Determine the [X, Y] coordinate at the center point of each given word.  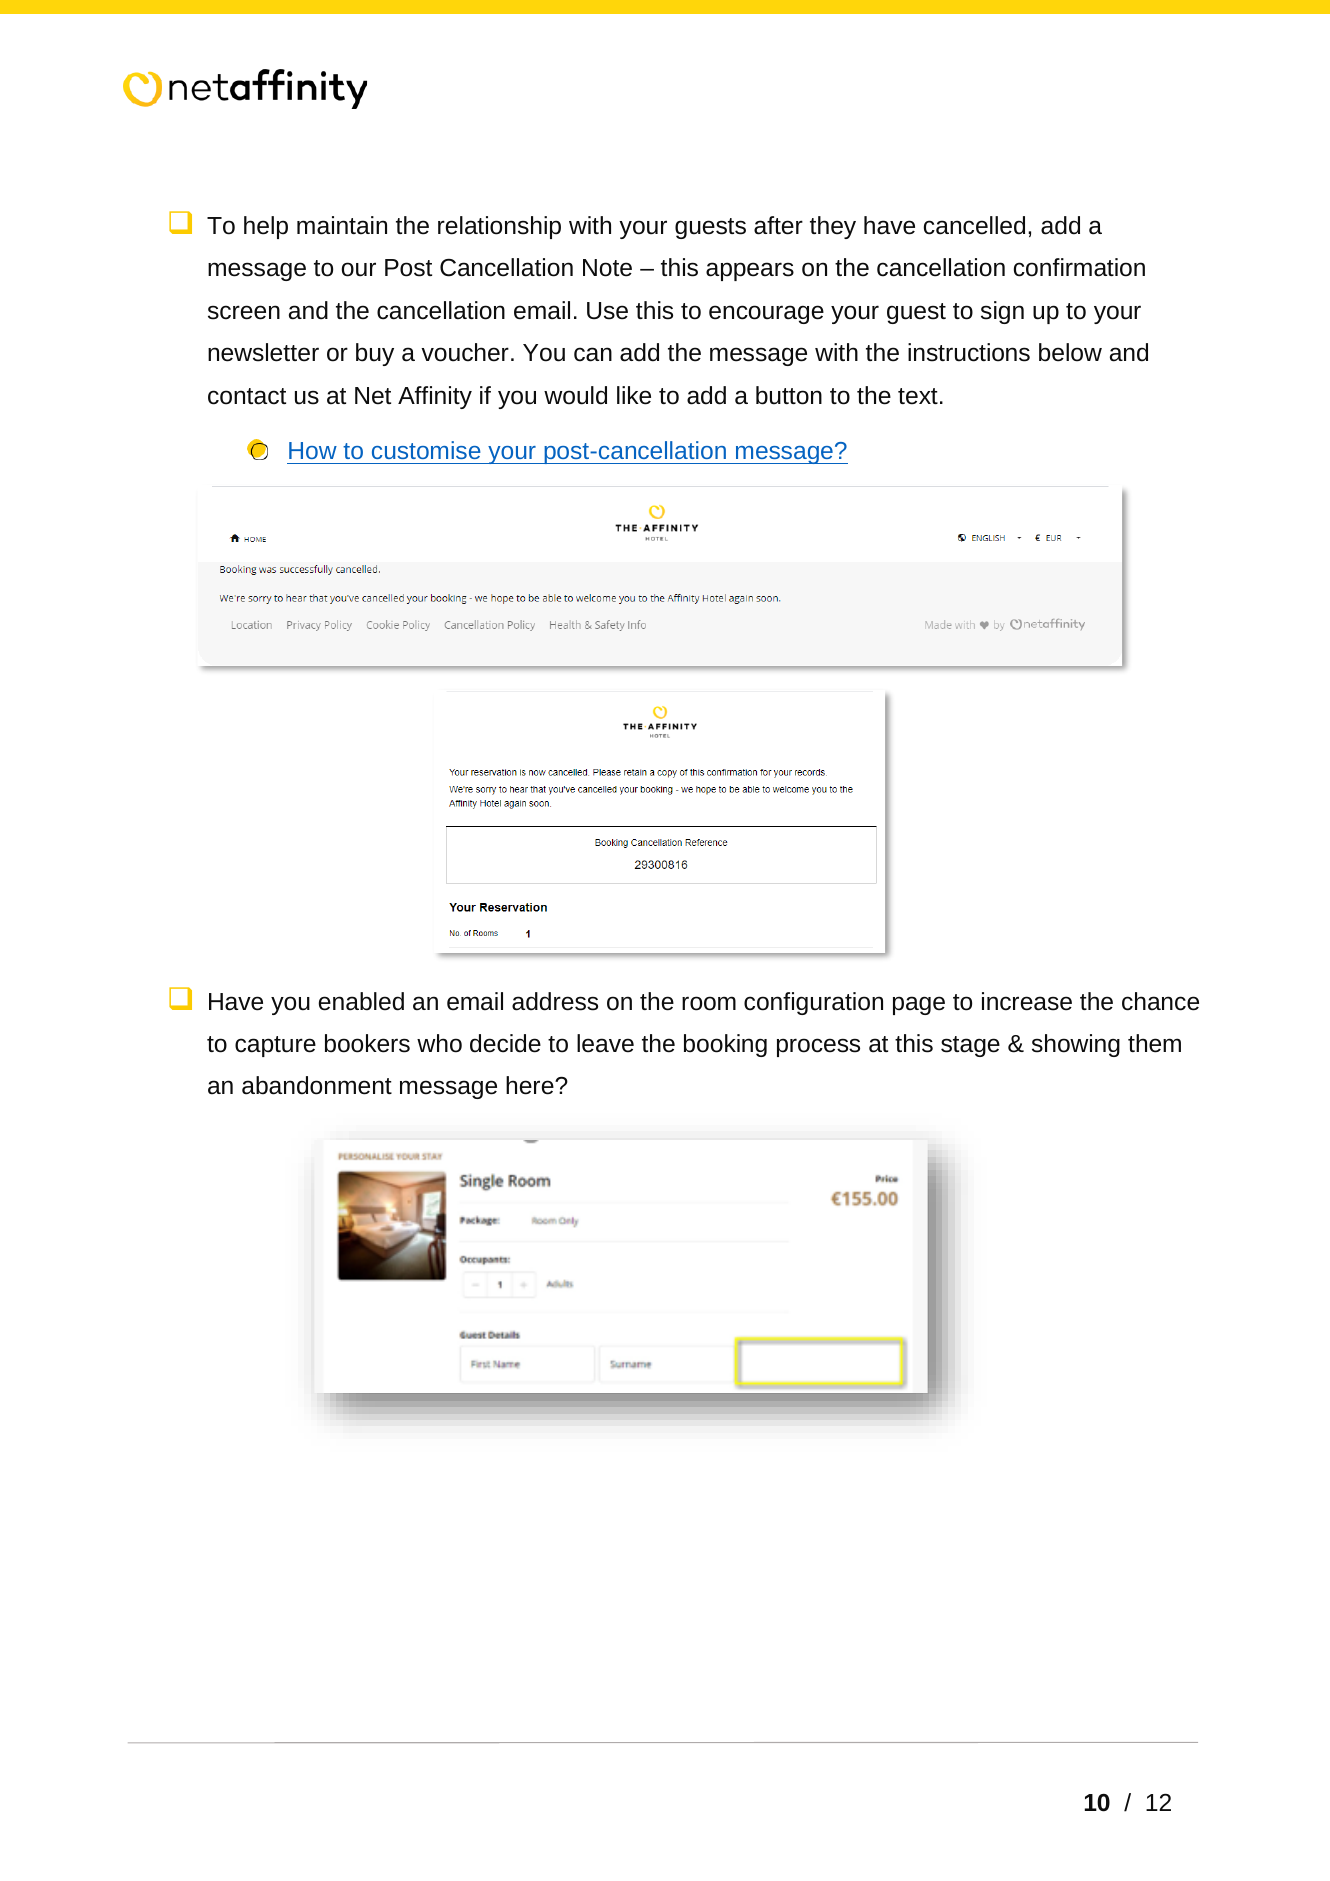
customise [426, 450]
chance [1160, 1001]
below [1070, 352]
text [918, 396]
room [709, 1003]
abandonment [317, 1085]
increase [1027, 1001]
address [555, 1001]
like [634, 395]
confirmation [1079, 267]
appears [750, 271]
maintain [342, 225]
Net [373, 396]
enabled [361, 1001]
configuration [813, 1003]
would [575, 395]
